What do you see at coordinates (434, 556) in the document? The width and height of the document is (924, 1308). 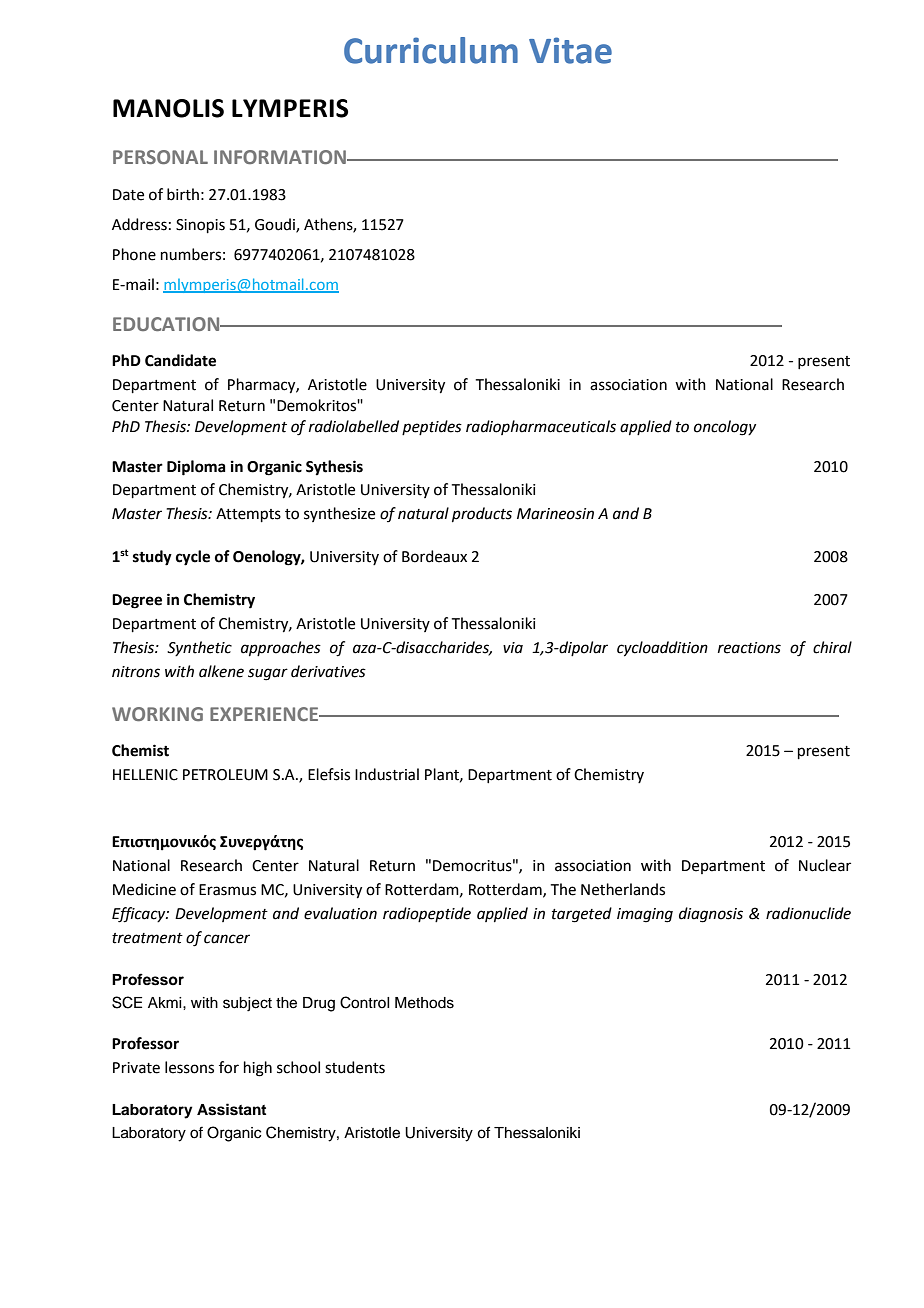 I see `Bordeaux` at bounding box center [434, 556].
